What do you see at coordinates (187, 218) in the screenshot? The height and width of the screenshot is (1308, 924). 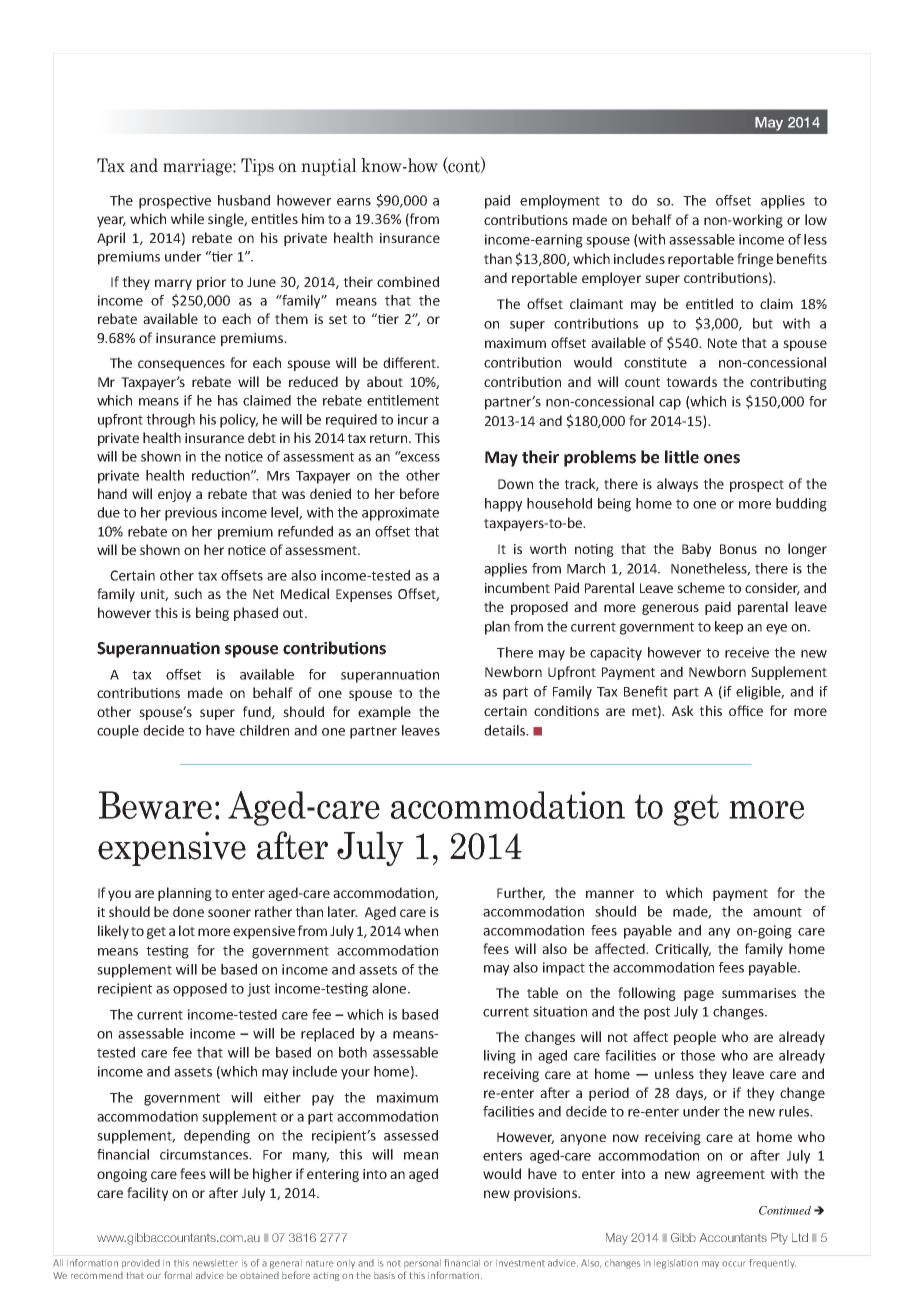 I see `while` at bounding box center [187, 218].
